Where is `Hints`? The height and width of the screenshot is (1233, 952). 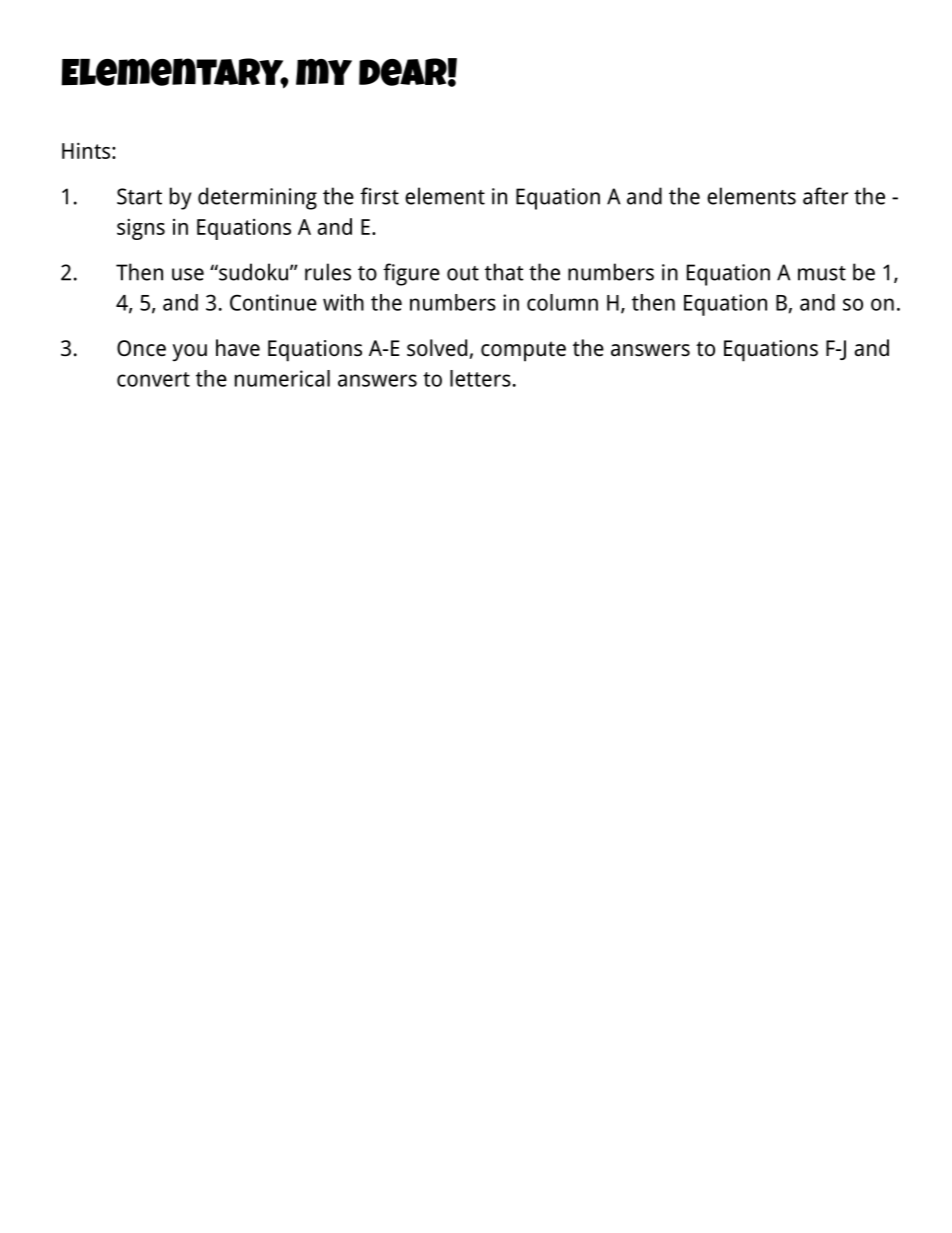 Hints is located at coordinates (87, 150).
